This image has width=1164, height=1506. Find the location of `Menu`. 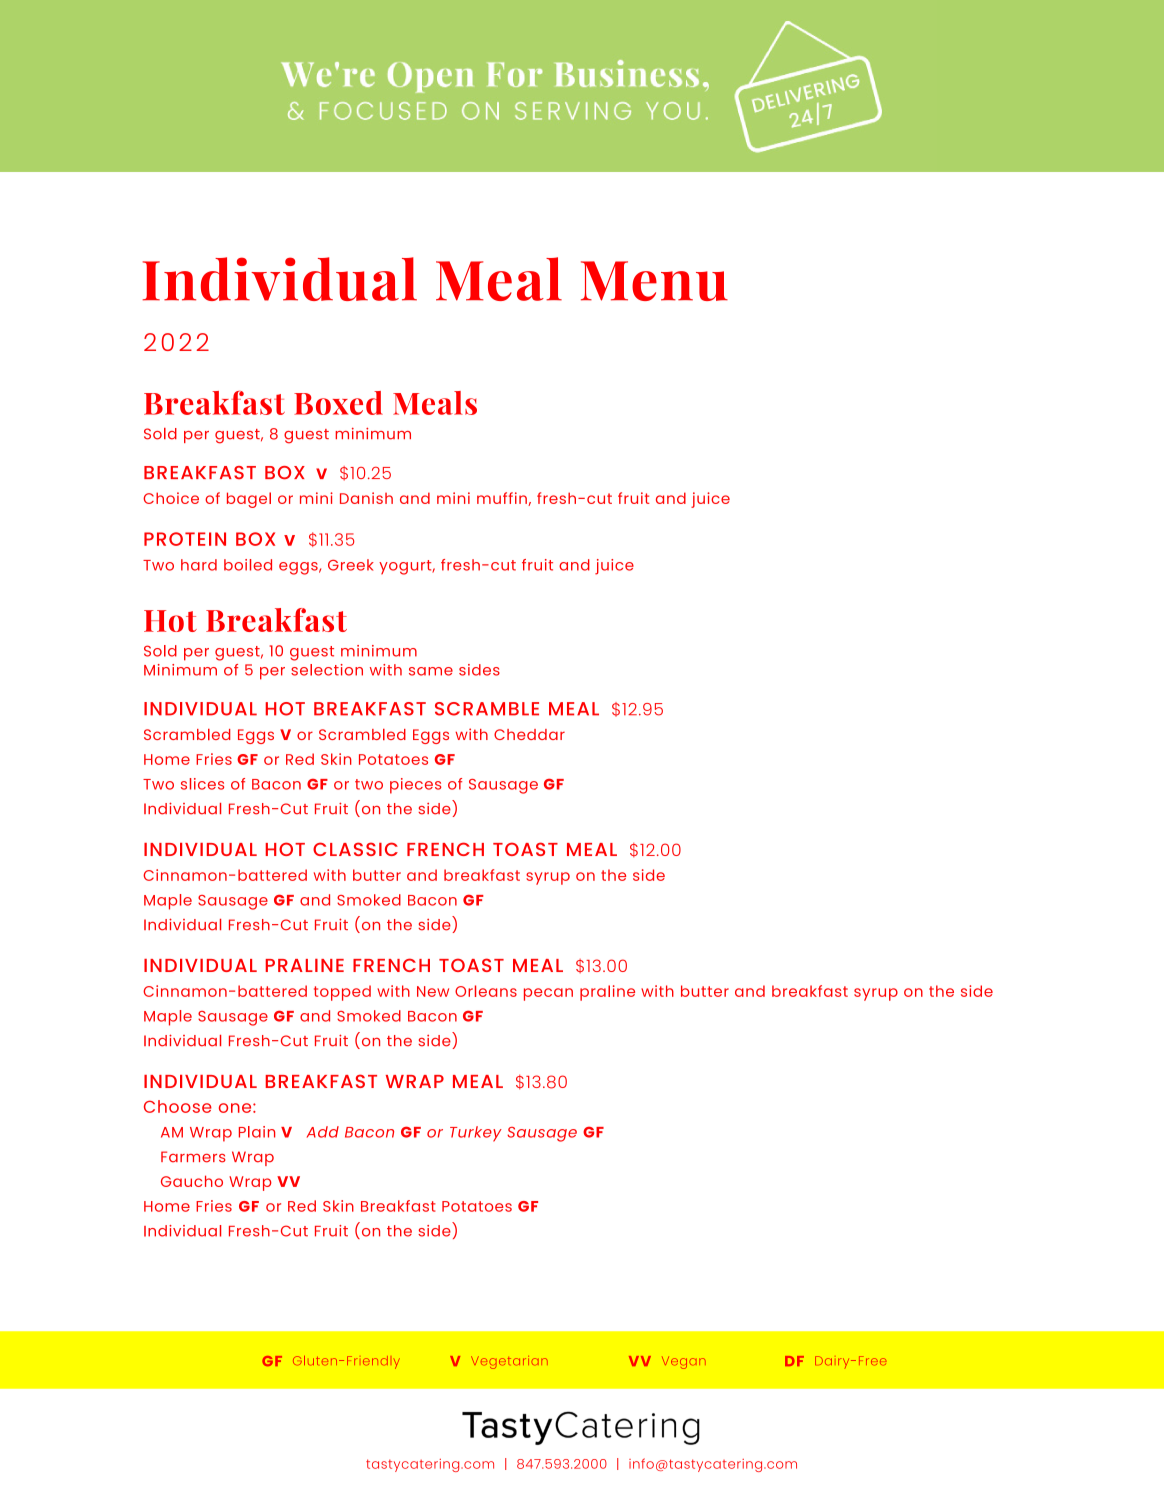

Menu is located at coordinates (654, 281).
